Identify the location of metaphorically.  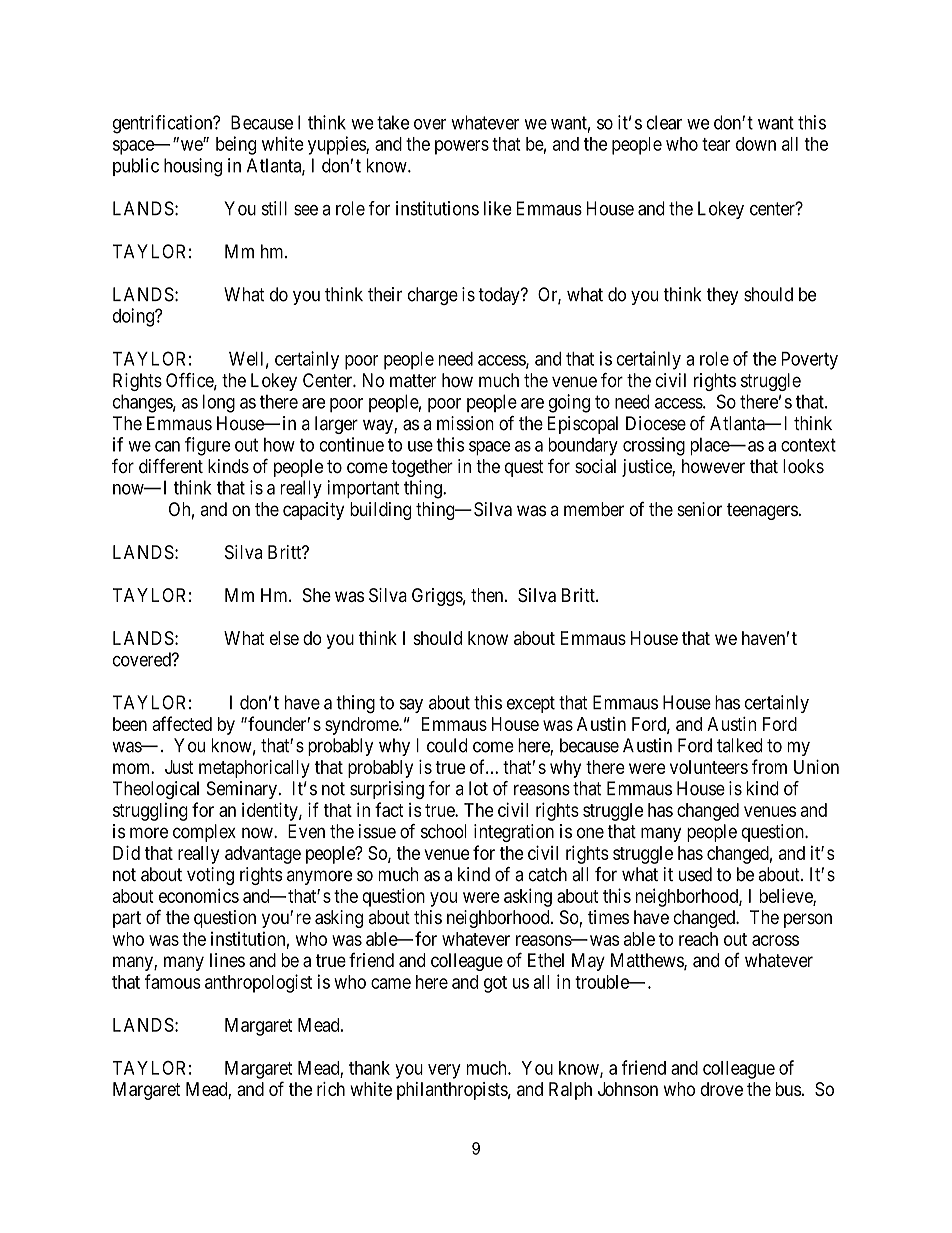
(254, 769).
